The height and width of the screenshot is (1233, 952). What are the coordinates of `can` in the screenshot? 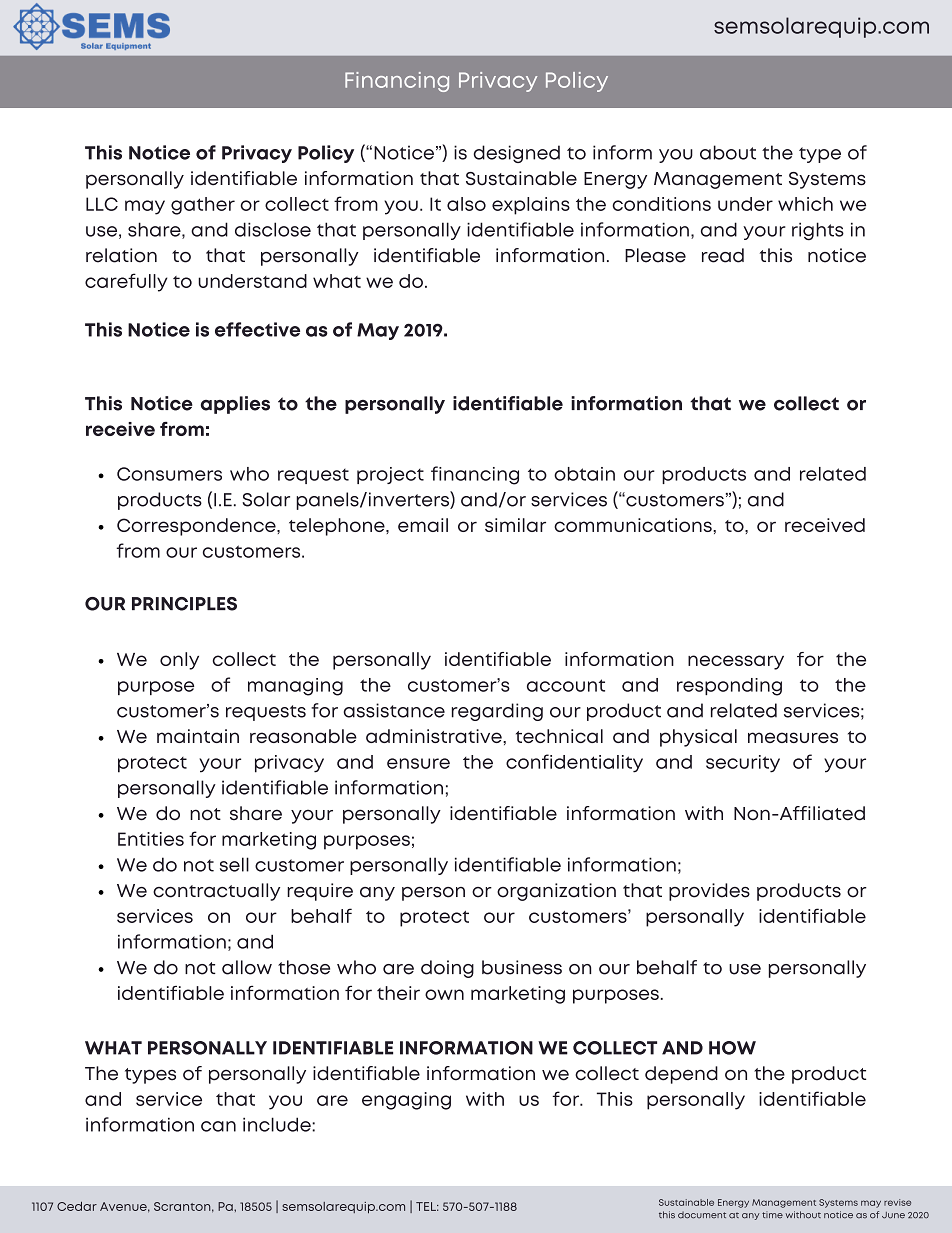 It's located at (218, 1126).
